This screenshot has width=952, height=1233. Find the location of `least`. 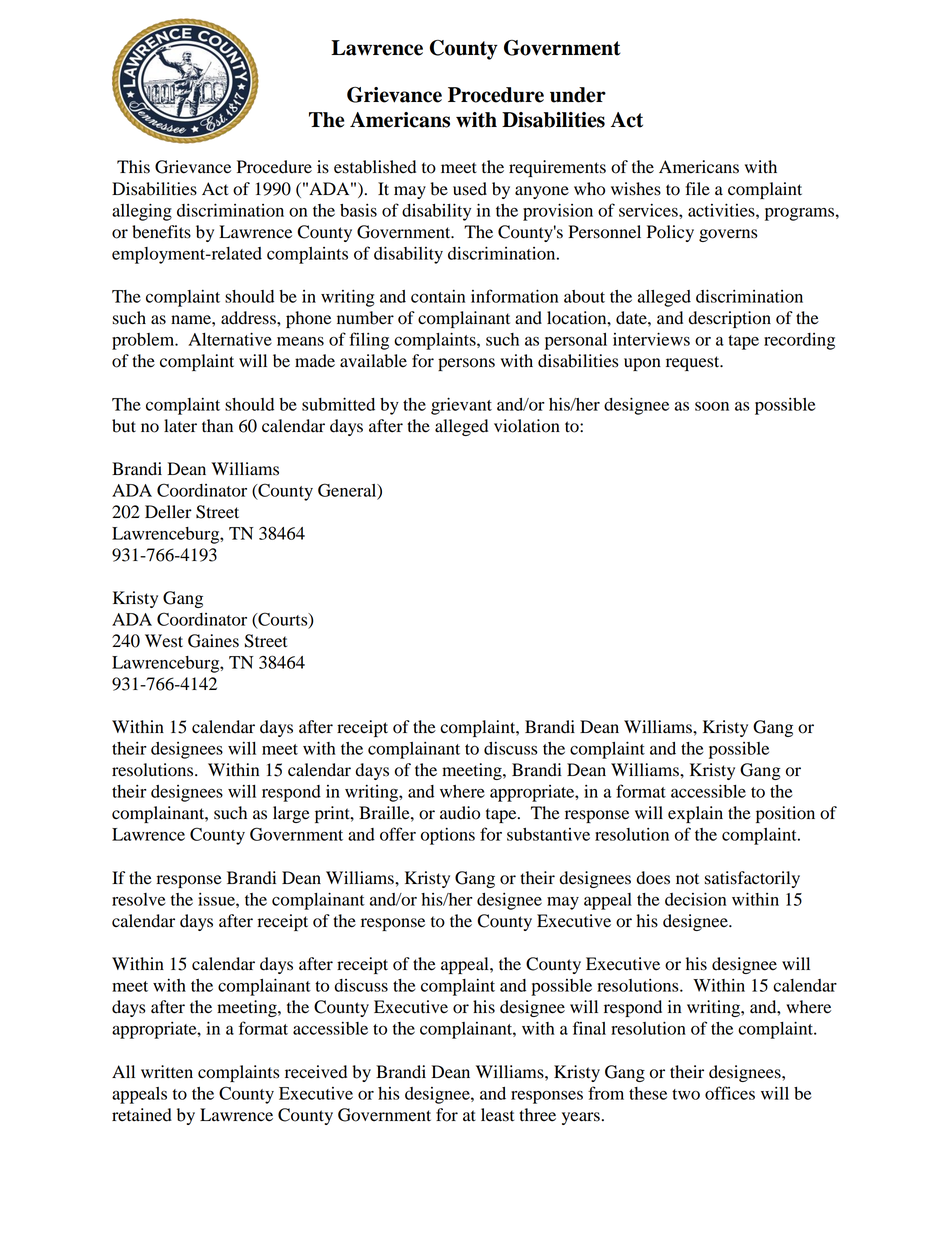

least is located at coordinates (497, 1115).
